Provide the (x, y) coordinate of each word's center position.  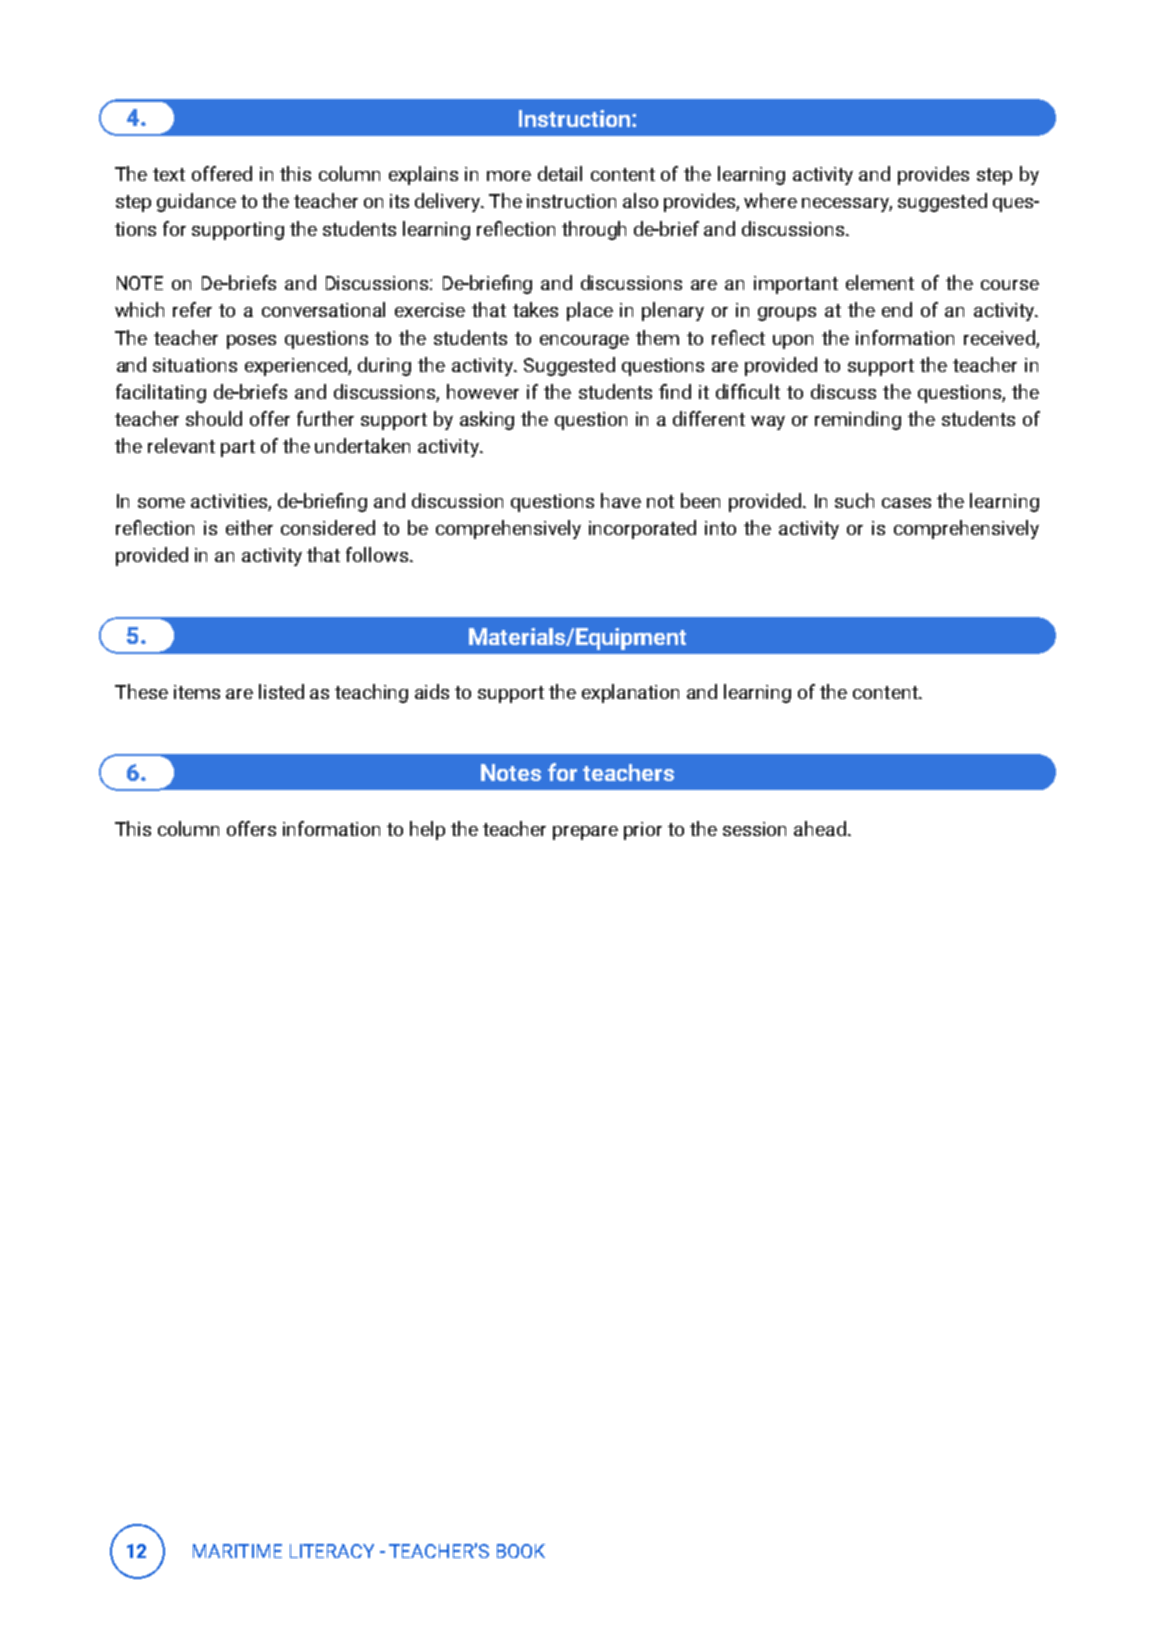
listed (281, 691)
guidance (196, 202)
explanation (630, 693)
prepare (585, 833)
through (594, 230)
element (880, 282)
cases (906, 503)
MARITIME (237, 1551)
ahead (820, 828)
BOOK (521, 1551)
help (427, 830)
